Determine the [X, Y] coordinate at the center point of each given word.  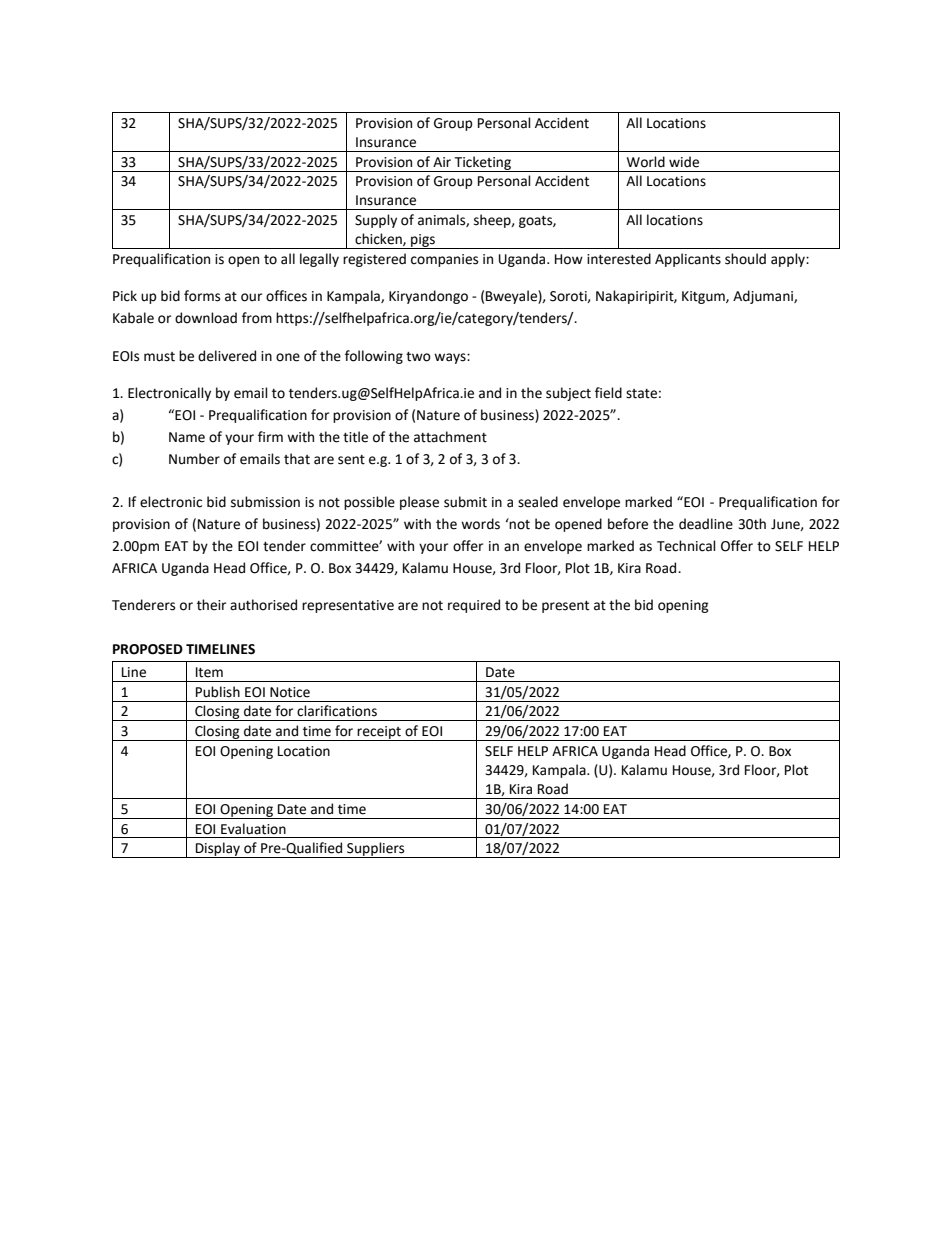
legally [319, 260]
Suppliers [376, 850]
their [211, 605]
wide [684, 162]
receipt [379, 733]
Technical [686, 546]
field [608, 393]
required [474, 606]
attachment [450, 437]
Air [442, 162]
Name [187, 437]
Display [218, 850]
